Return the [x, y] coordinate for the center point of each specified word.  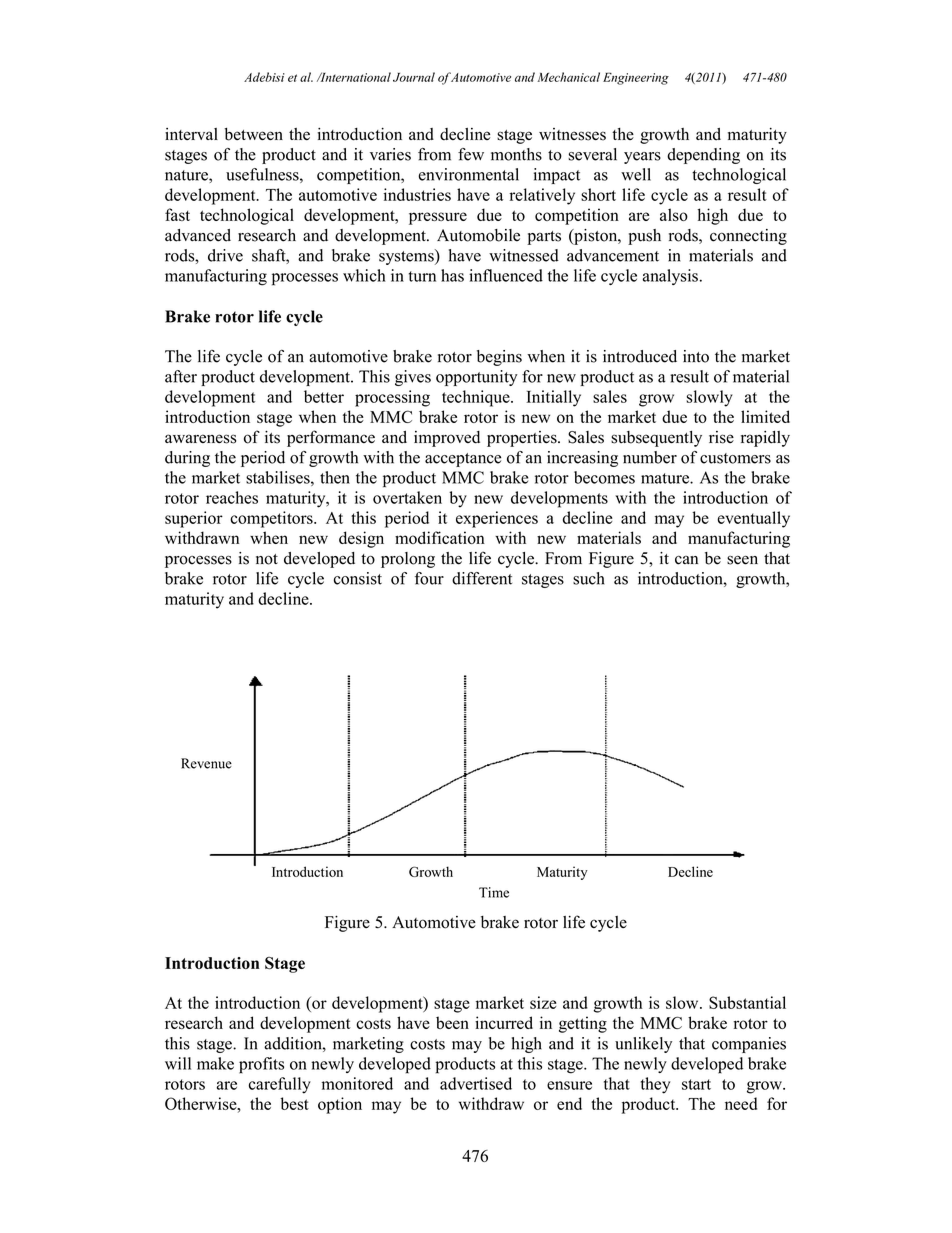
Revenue [206, 763]
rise [721, 437]
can [686, 560]
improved [447, 439]
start [696, 1084]
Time [494, 892]
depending [703, 156]
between [253, 134]
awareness [200, 439]
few [471, 154]
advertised [476, 1083]
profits [261, 1065]
